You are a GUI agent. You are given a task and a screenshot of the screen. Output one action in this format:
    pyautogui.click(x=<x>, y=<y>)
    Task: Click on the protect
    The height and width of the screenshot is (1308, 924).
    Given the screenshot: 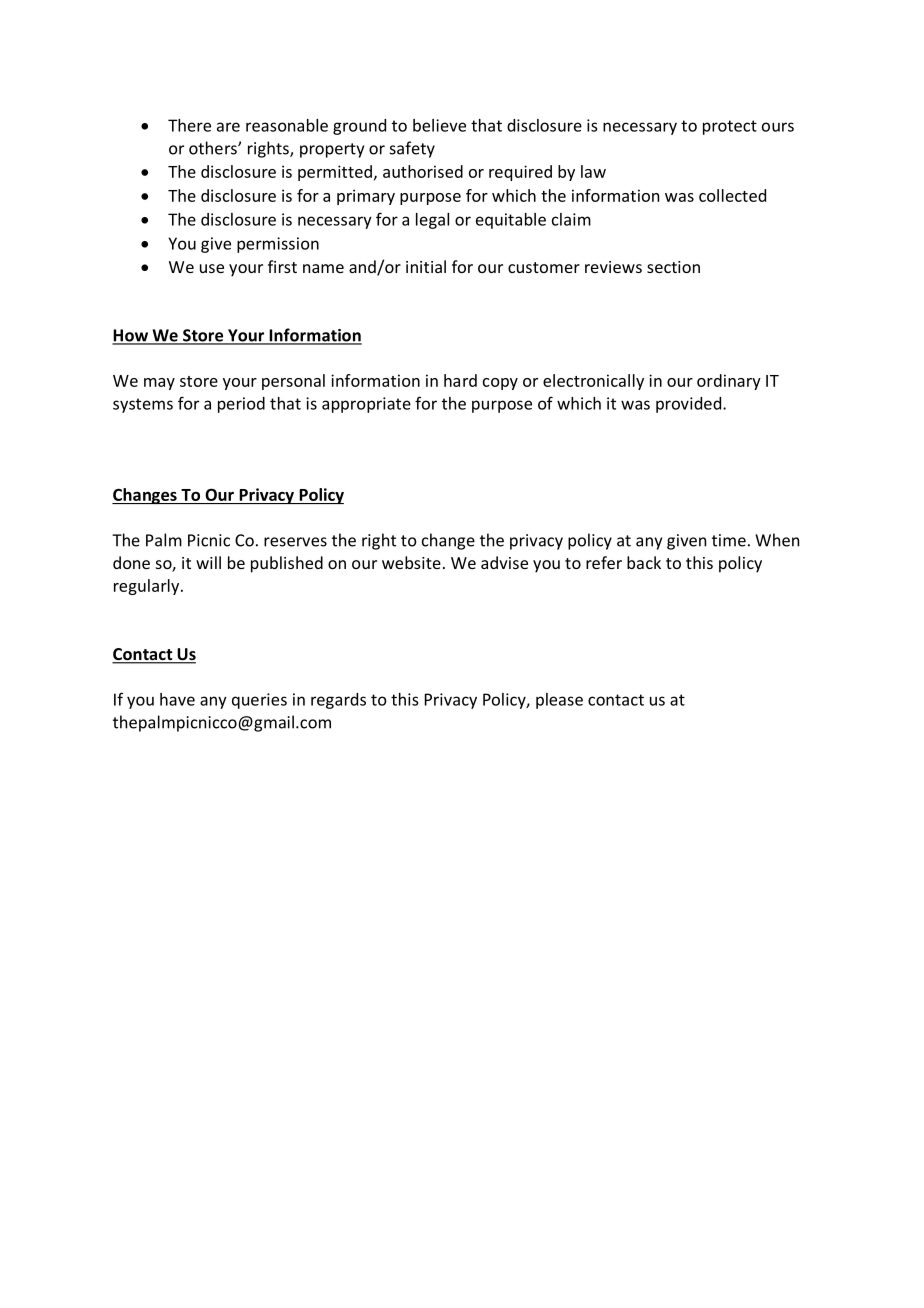 What is the action you would take?
    pyautogui.click(x=730, y=127)
